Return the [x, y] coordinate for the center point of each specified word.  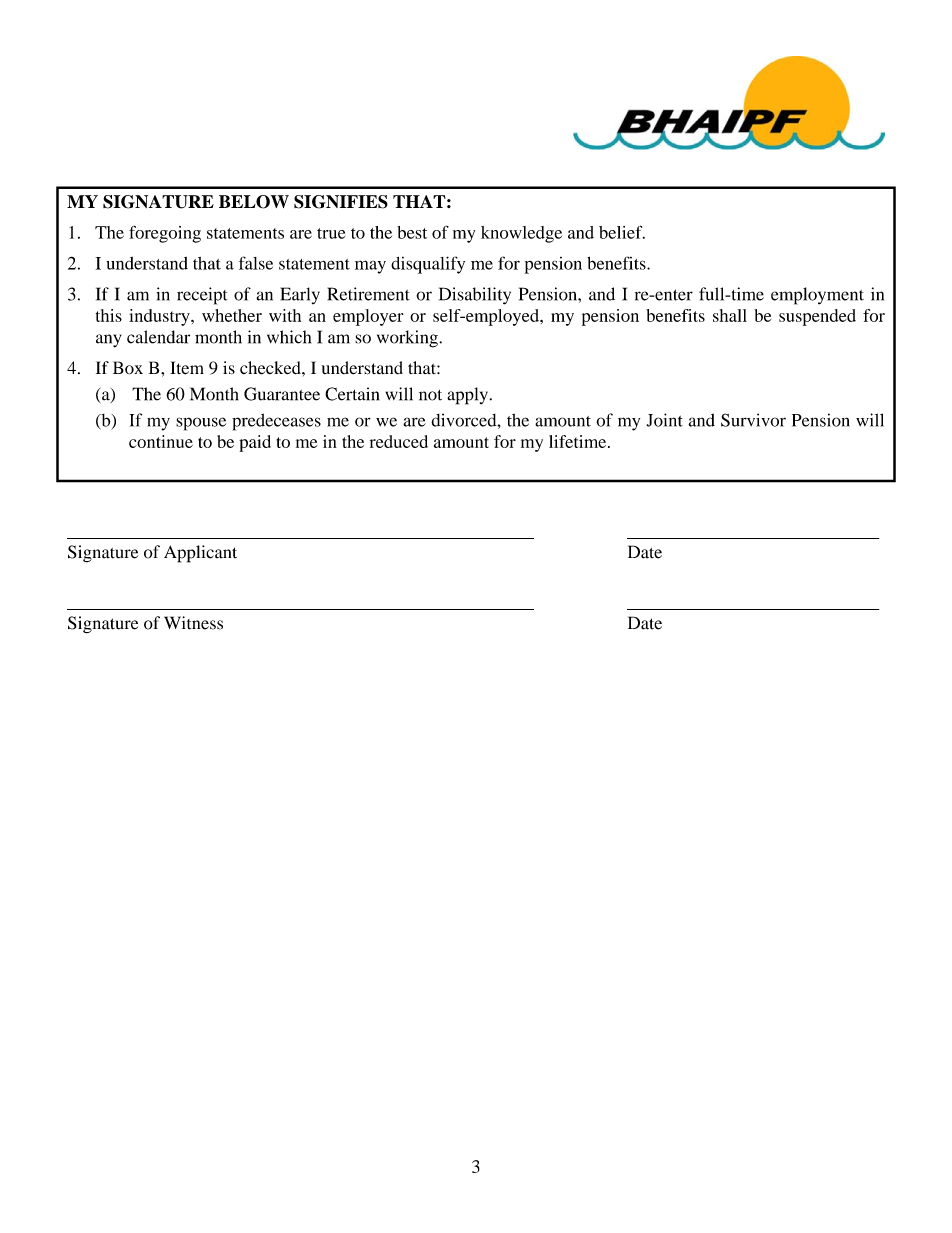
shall [730, 315]
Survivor [753, 420]
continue [161, 441]
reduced [399, 441]
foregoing [165, 234]
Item [187, 368]
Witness [193, 623]
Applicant [200, 554]
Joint [664, 420]
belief [622, 232]
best [412, 232]
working [408, 339]
